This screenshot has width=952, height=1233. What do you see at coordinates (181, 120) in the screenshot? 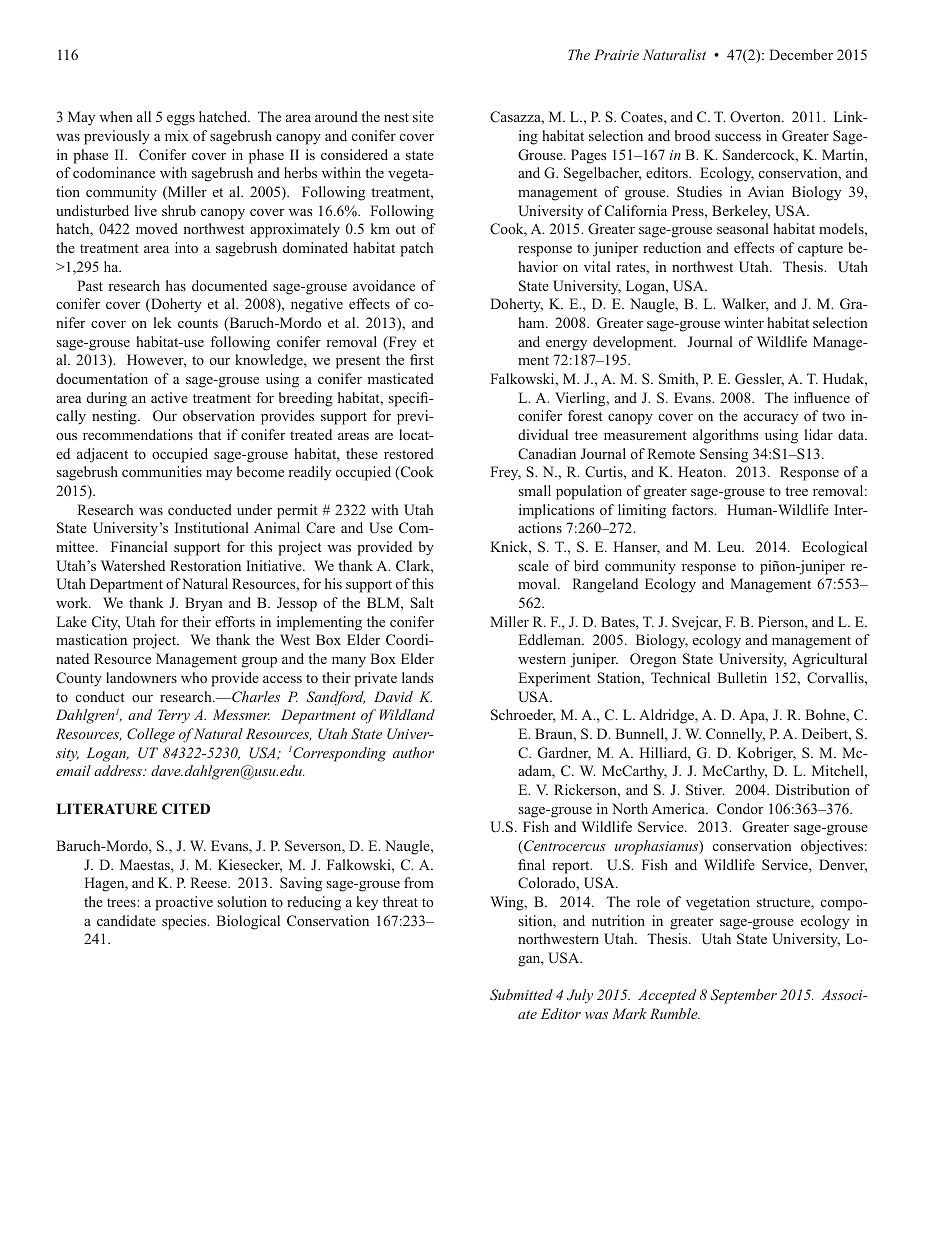
I see `eggs` at bounding box center [181, 120].
